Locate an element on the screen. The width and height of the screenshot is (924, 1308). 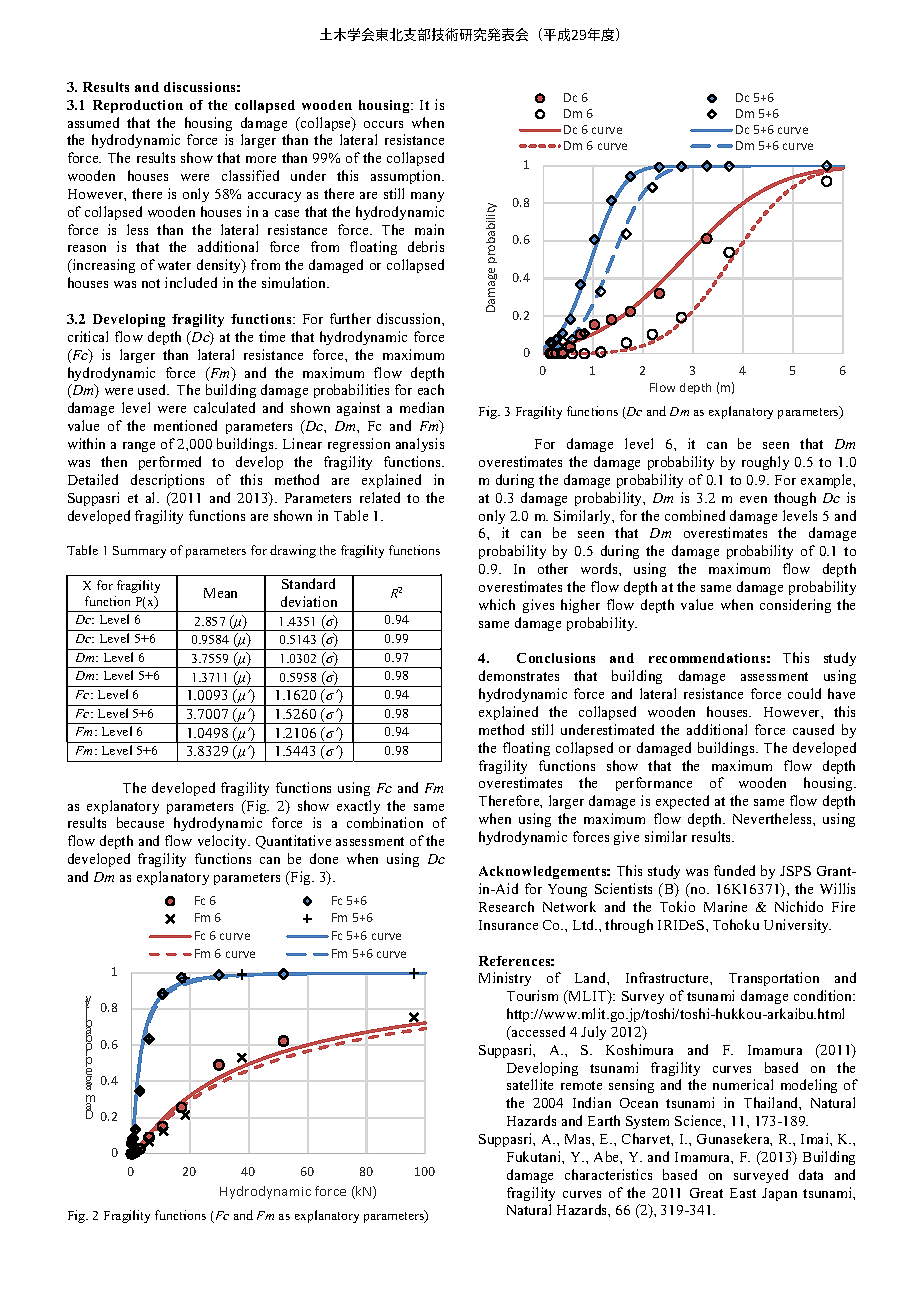
because is located at coordinates (140, 822).
